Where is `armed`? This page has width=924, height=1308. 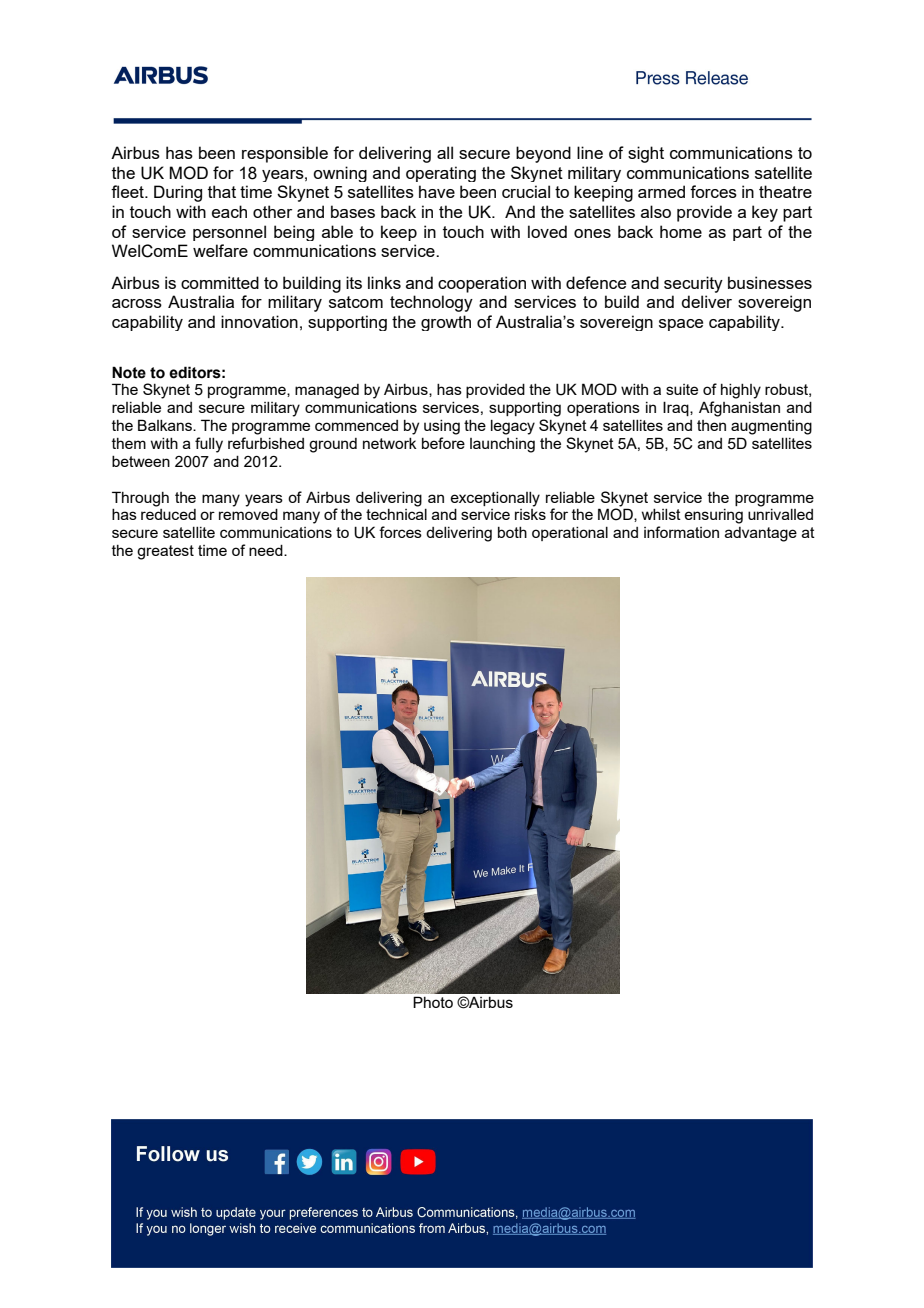 armed is located at coordinates (661, 191).
